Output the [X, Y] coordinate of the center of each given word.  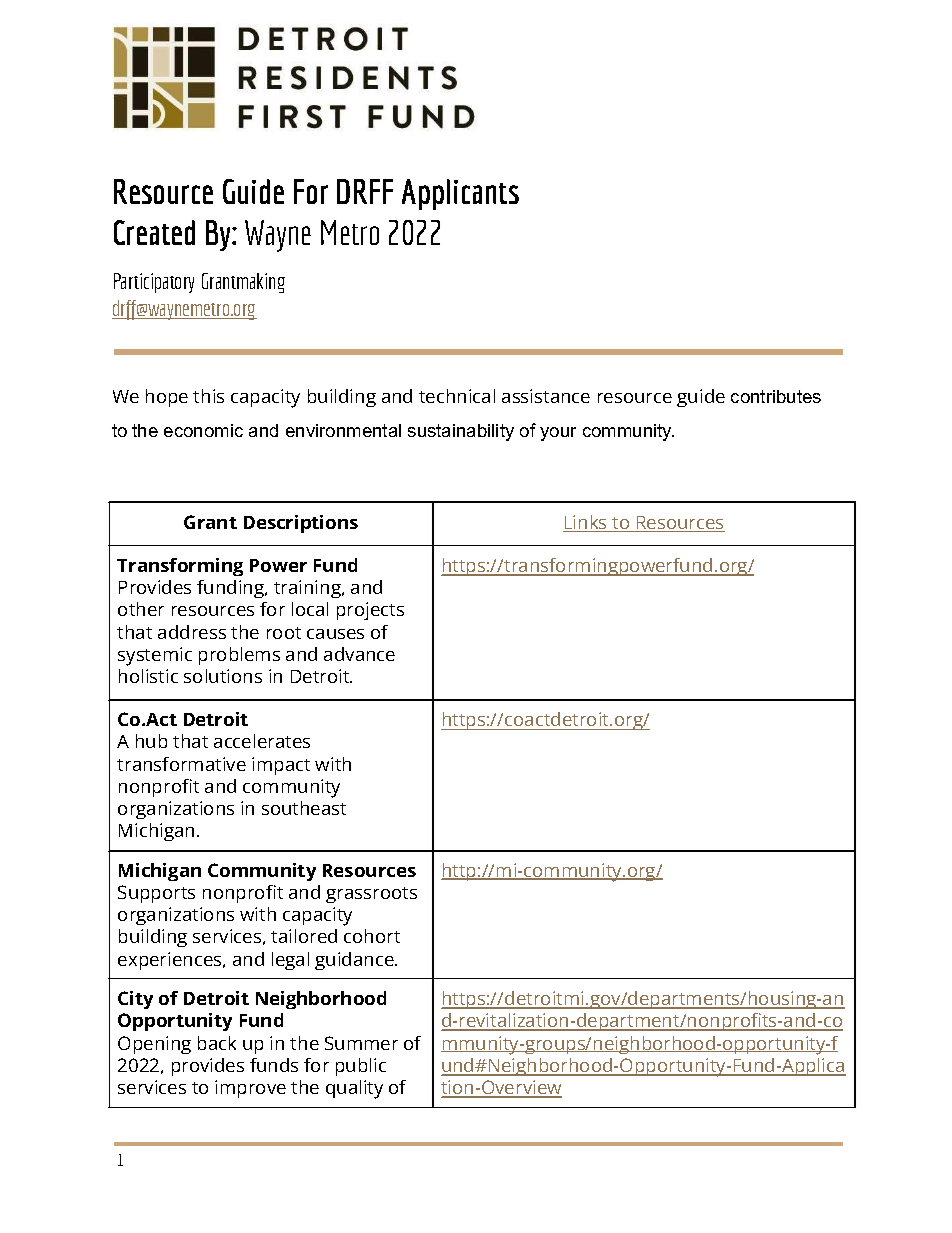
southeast [304, 808]
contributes [776, 396]
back [217, 1043]
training [308, 589]
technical [457, 396]
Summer [361, 1043]
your [558, 434]
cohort [372, 936]
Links [586, 523]
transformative [181, 764]
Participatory [154, 283]
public [361, 1067]
